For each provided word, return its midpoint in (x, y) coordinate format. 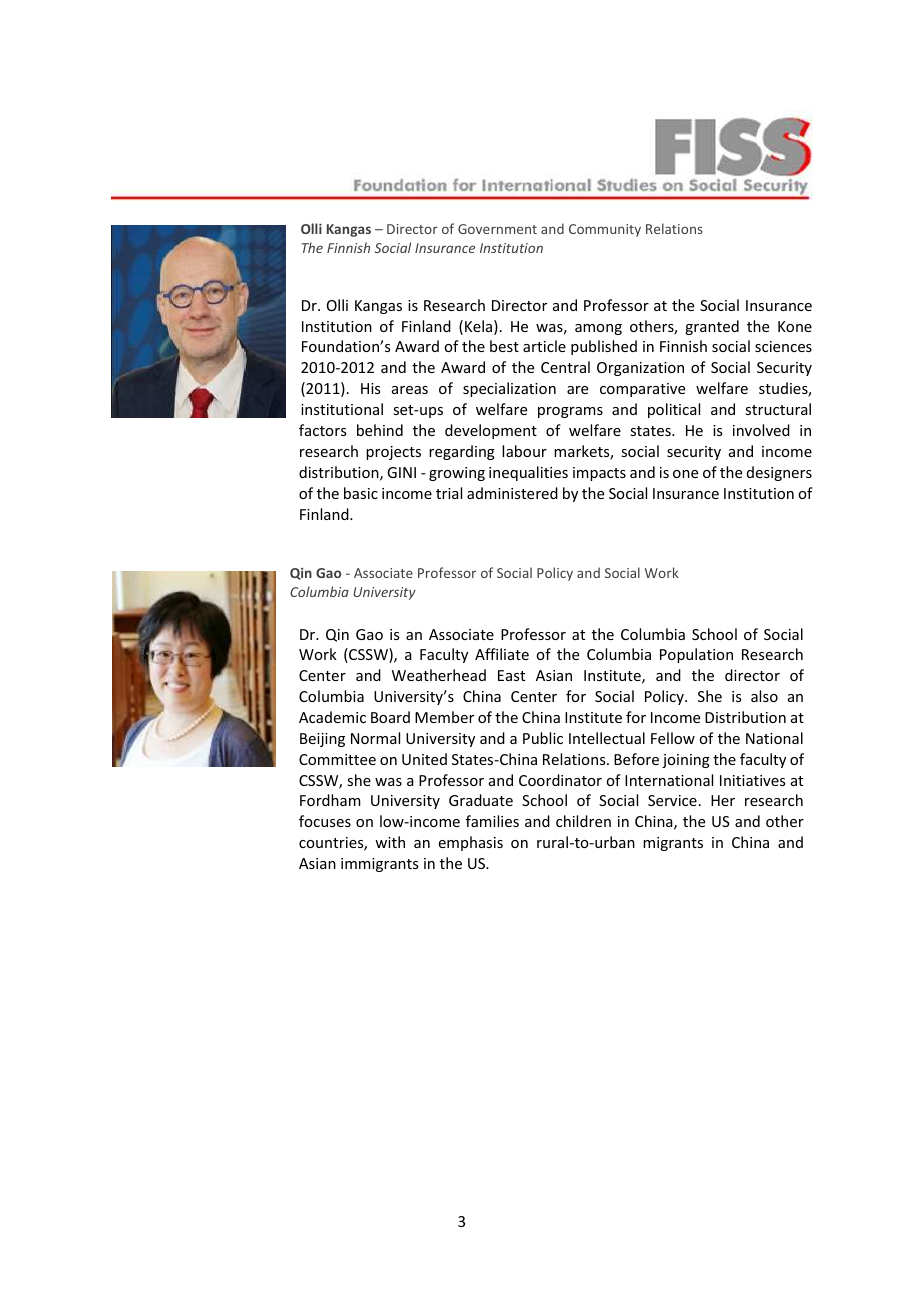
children (583, 821)
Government (497, 229)
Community (605, 230)
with (390, 842)
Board (390, 717)
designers (779, 473)
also (764, 696)
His (370, 388)
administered (512, 493)
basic (361, 493)
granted (712, 327)
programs (570, 412)
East (511, 675)
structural (778, 409)
